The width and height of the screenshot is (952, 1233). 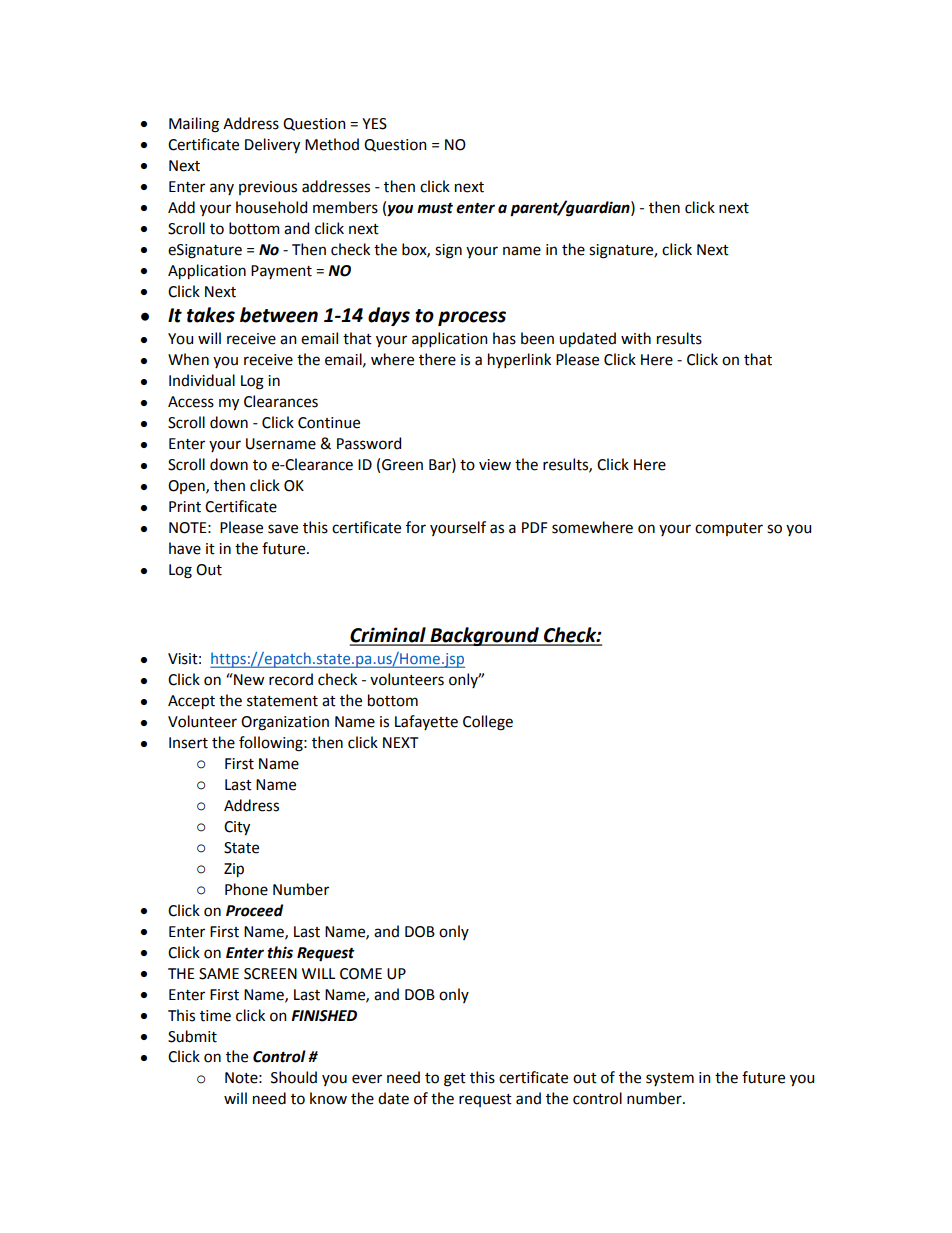 I want to click on Background, so click(x=484, y=636).
